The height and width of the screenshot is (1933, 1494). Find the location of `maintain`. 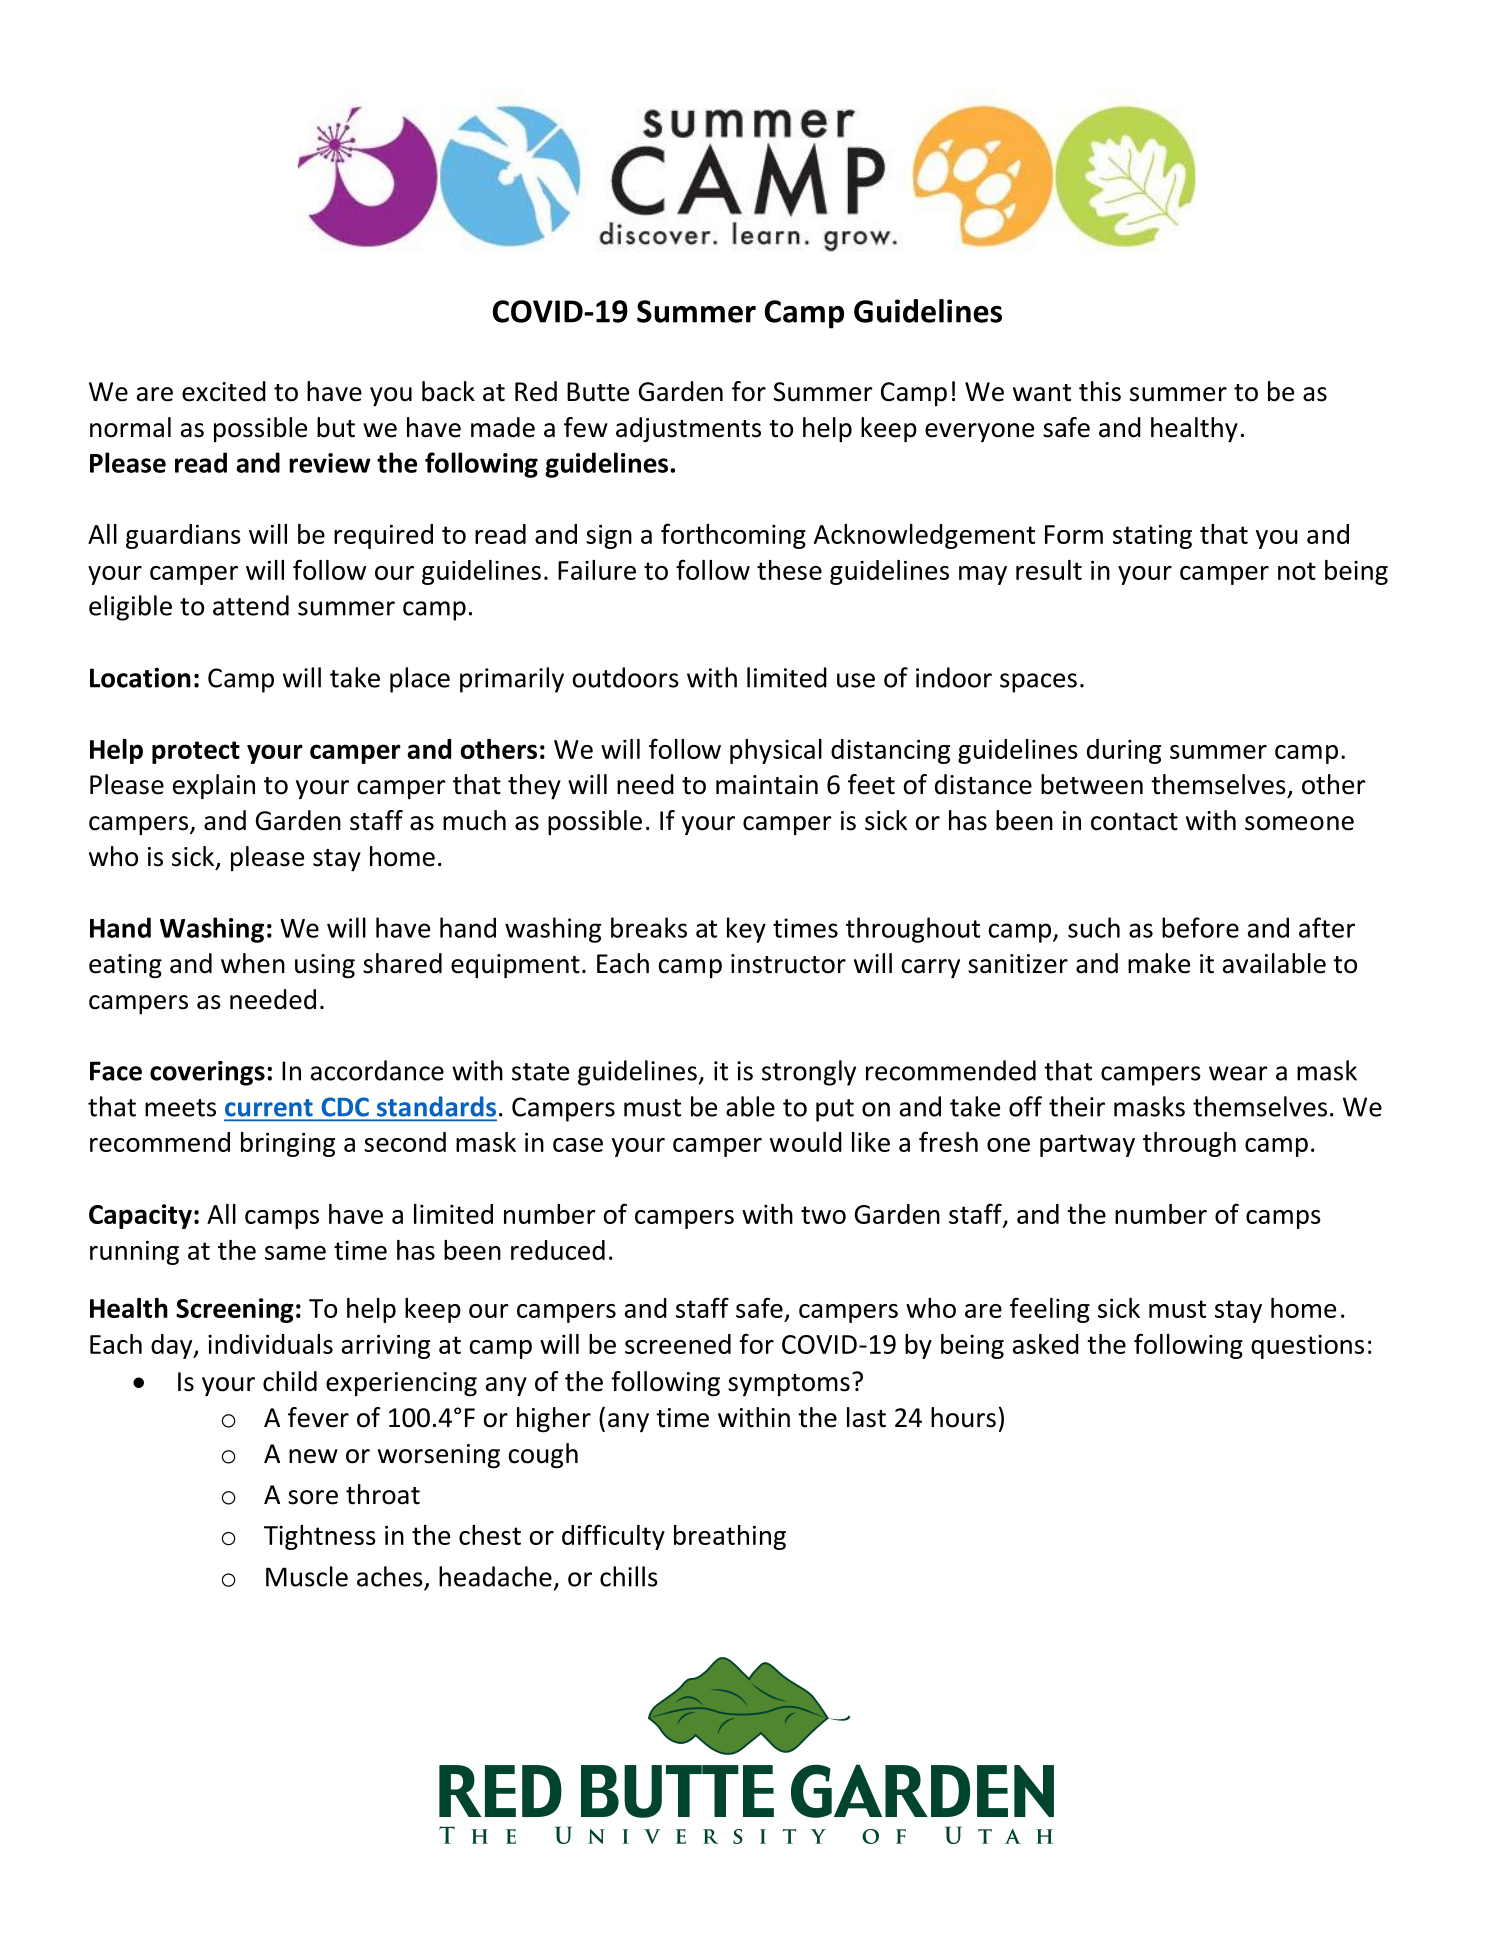

maintain is located at coordinates (767, 785).
